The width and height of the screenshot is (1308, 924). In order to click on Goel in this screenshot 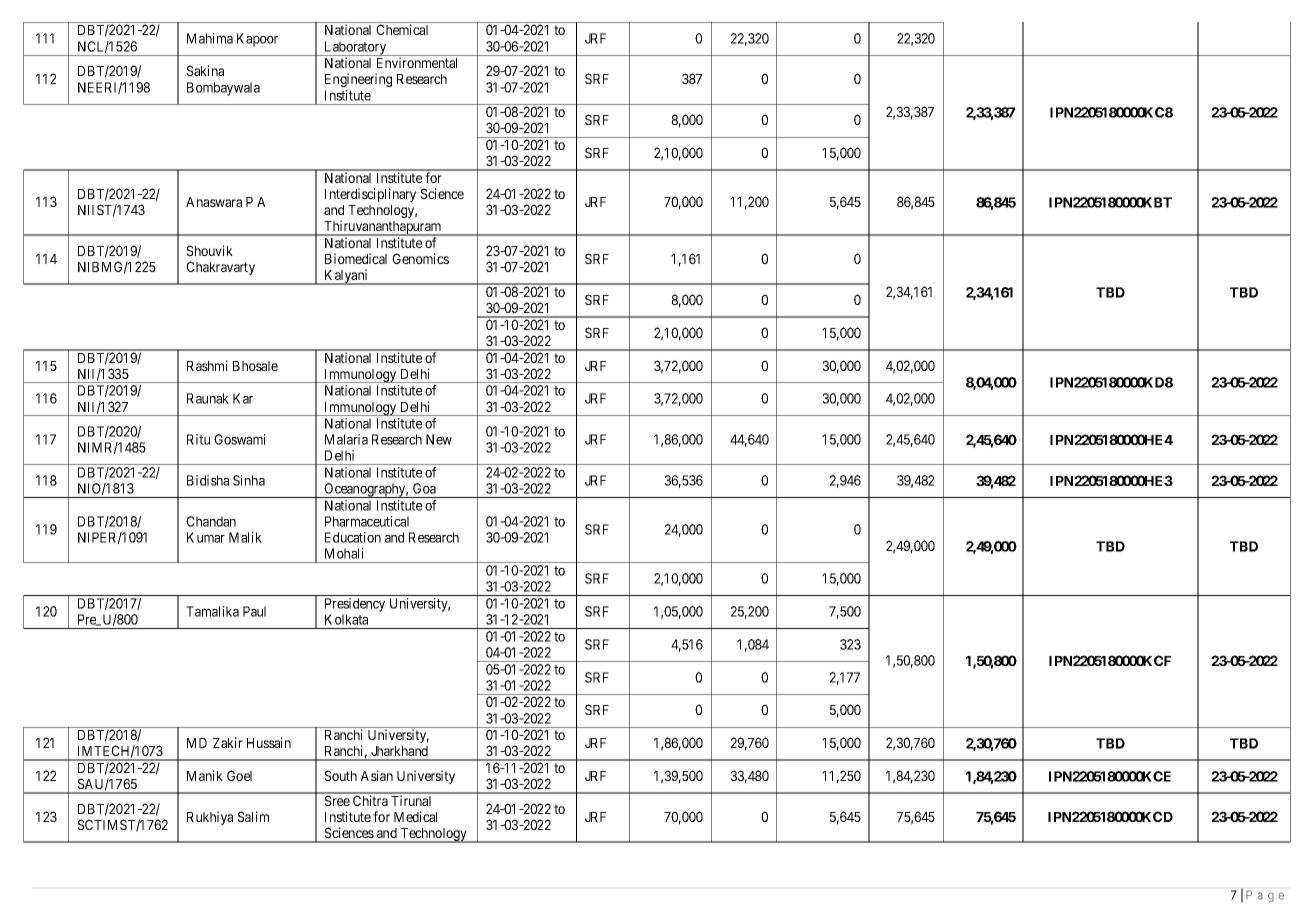, I will do `click(239, 775)`.
